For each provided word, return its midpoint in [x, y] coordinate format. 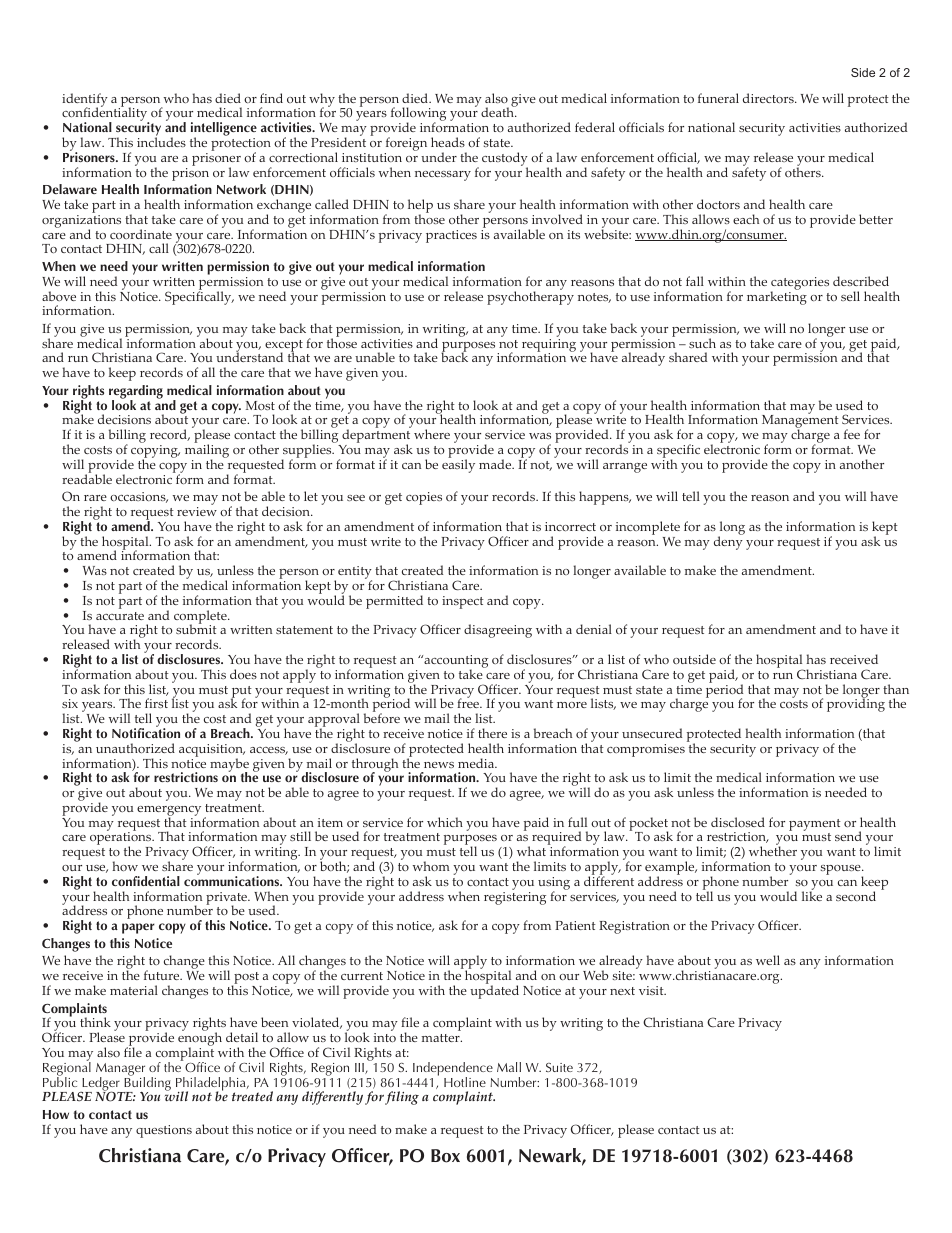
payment [815, 825]
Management [800, 422]
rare [95, 498]
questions [164, 1131]
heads [448, 142]
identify [85, 101]
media [477, 763]
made [496, 464]
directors [769, 98]
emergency [170, 812]
